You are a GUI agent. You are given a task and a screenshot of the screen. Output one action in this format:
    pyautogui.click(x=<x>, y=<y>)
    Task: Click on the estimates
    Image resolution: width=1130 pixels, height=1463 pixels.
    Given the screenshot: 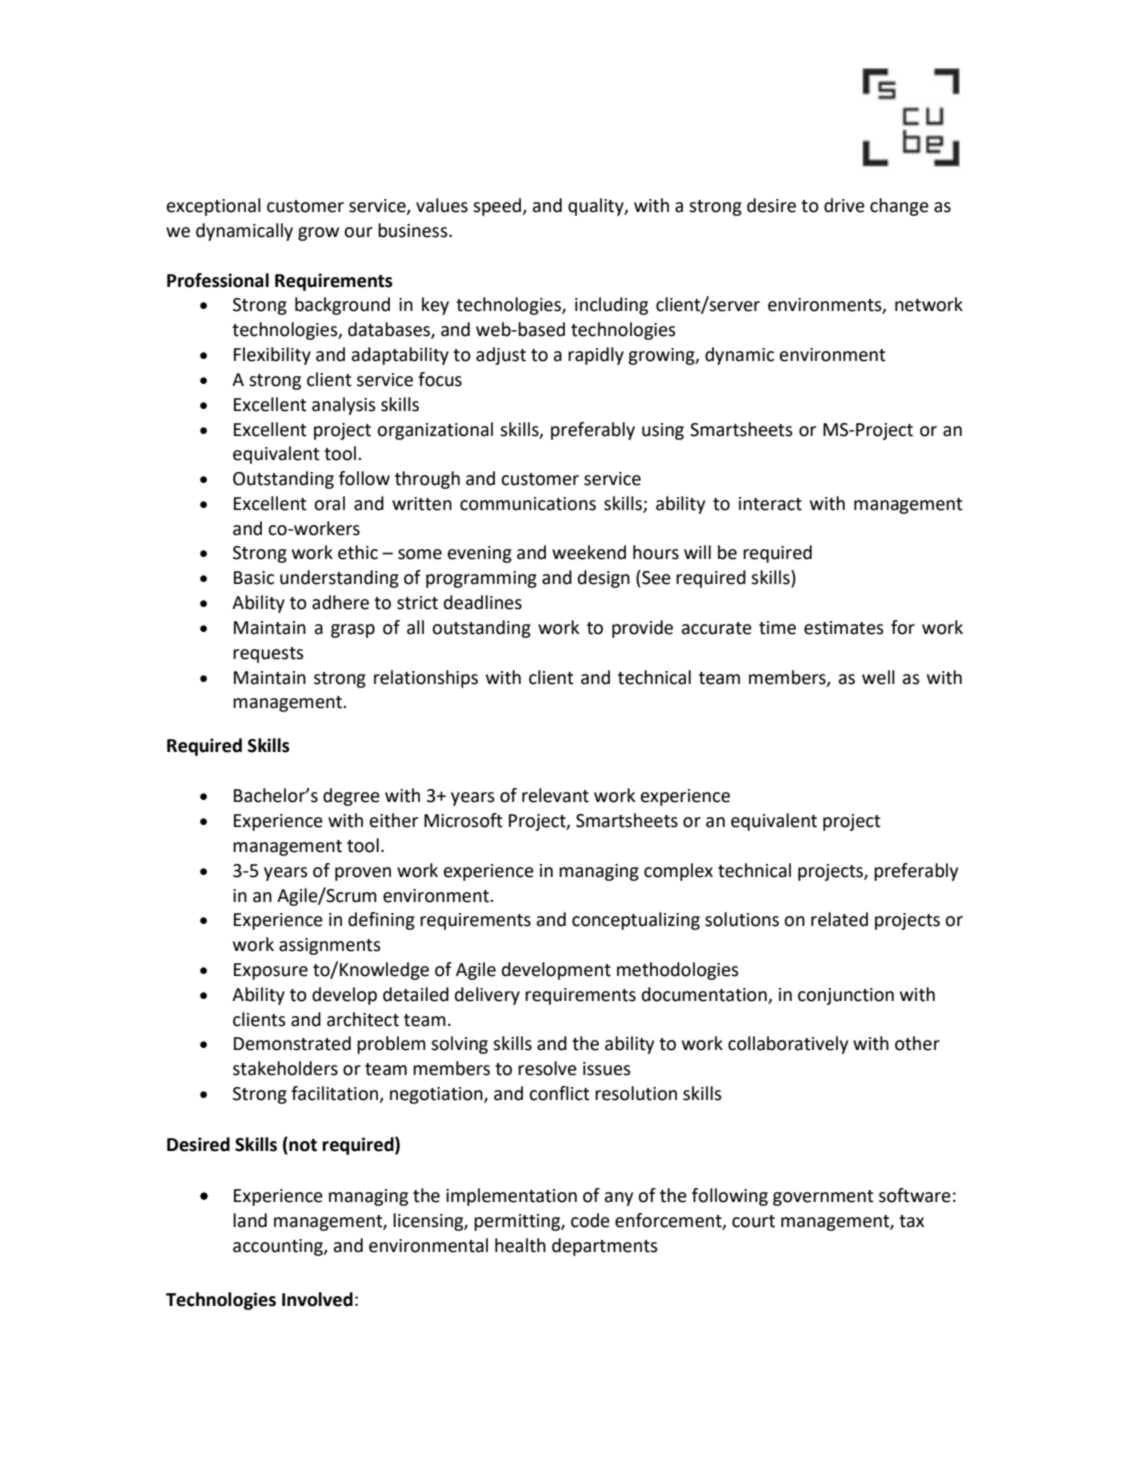 What is the action you would take?
    pyautogui.click(x=844, y=628)
